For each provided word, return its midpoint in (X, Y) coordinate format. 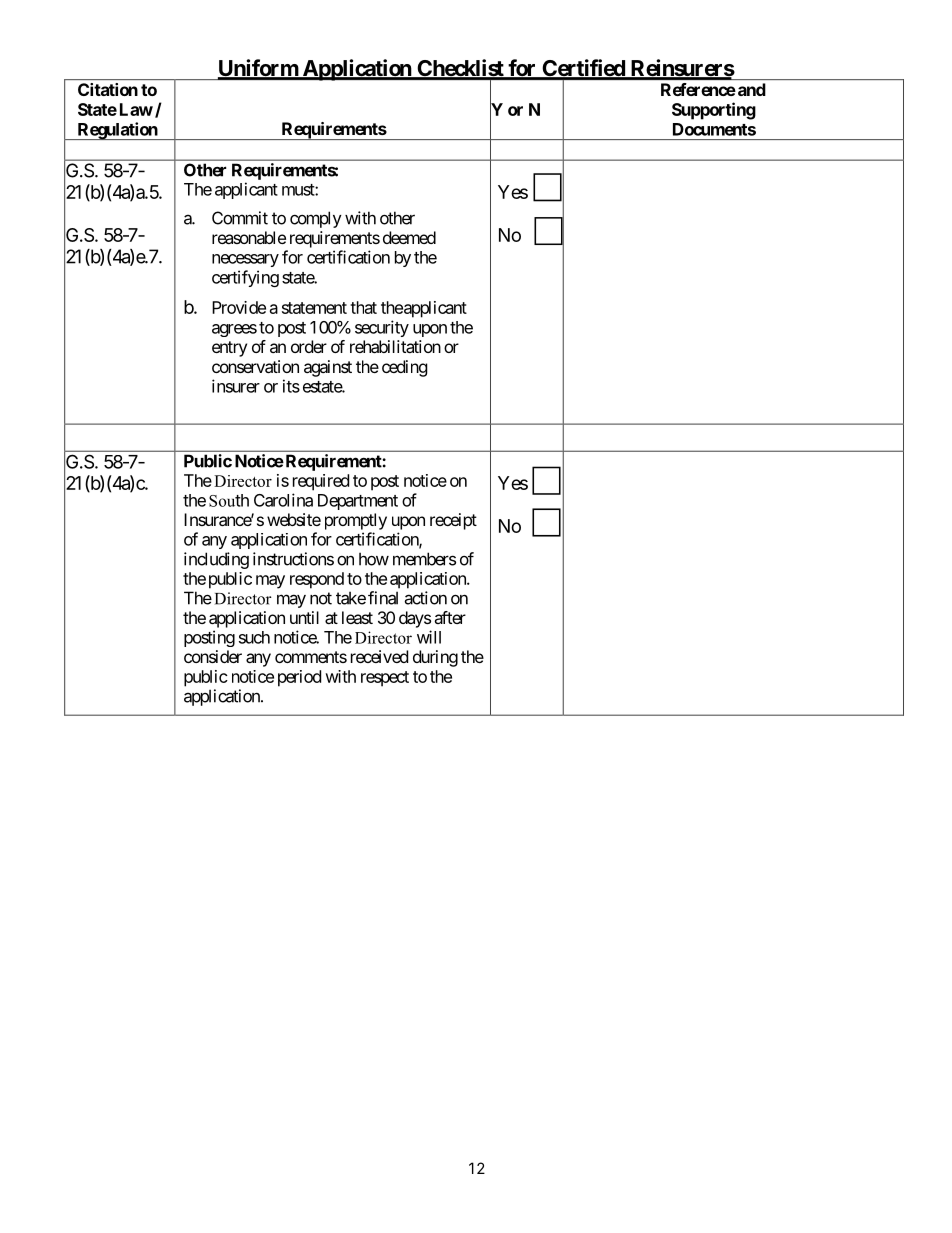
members (424, 559)
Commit (240, 218)
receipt (453, 521)
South (229, 500)
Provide (239, 307)
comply (316, 219)
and (750, 89)
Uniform (259, 69)
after (450, 617)
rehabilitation (395, 346)
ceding (405, 368)
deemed (409, 237)
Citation (108, 89)
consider (213, 656)
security (382, 328)
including (216, 560)
